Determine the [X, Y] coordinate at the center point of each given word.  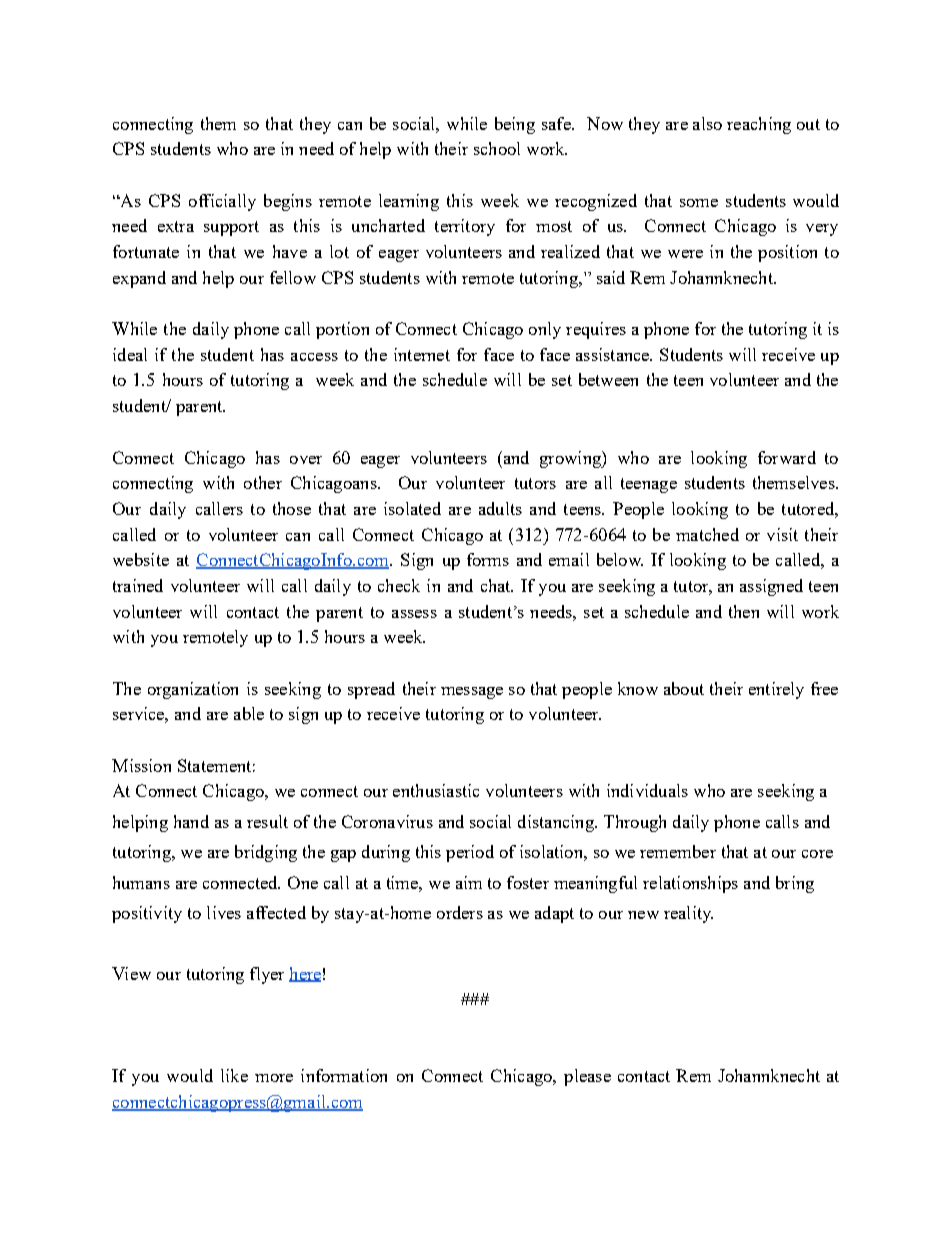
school [497, 148]
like [234, 1075]
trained [138, 585]
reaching [759, 125]
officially [222, 202]
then [744, 611]
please [587, 1077]
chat [497, 585]
